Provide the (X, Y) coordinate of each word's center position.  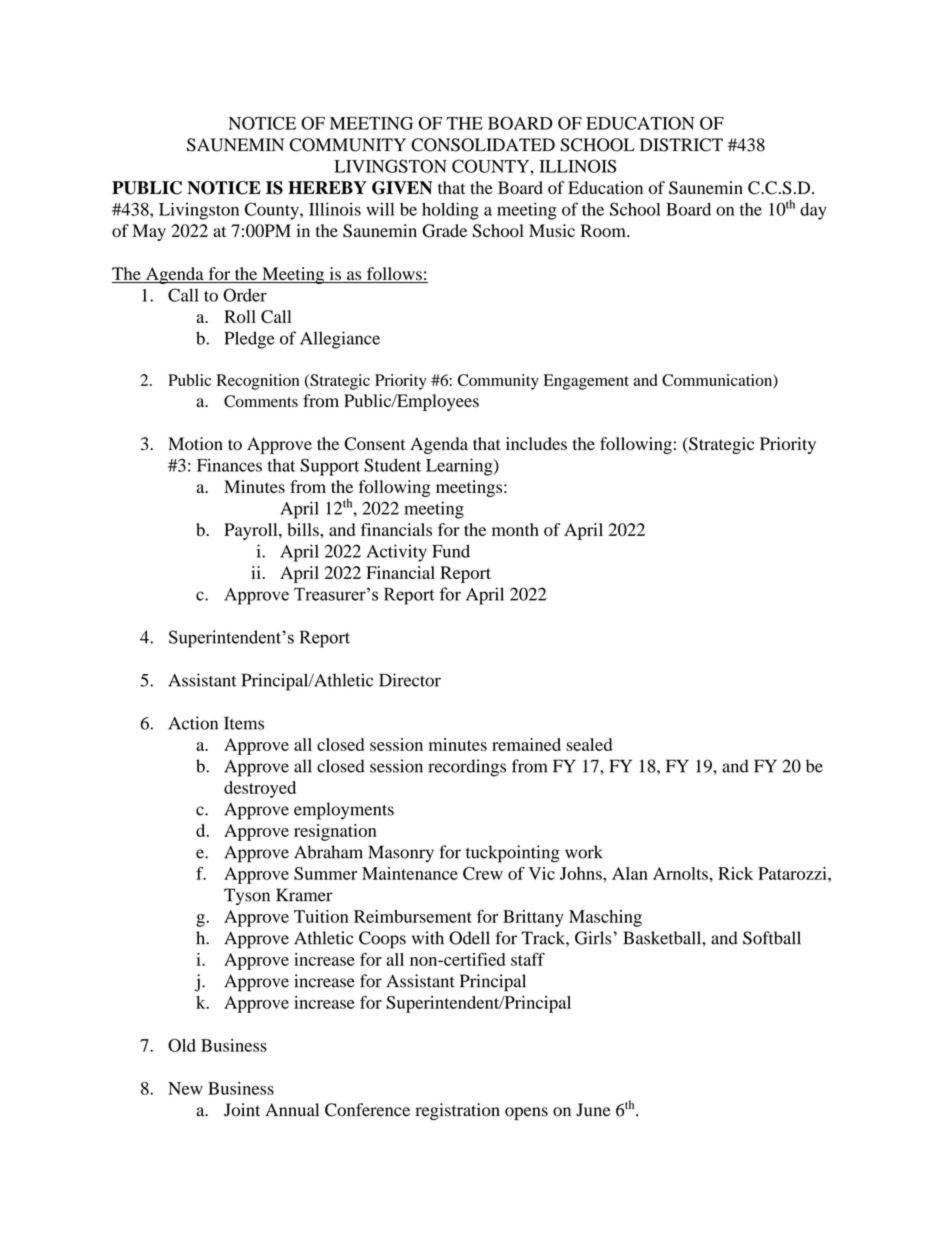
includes (536, 444)
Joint (242, 1110)
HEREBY (327, 187)
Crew (483, 873)
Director (410, 680)
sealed (589, 744)
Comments (261, 401)
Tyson (247, 896)
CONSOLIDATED (483, 145)
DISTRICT (681, 145)
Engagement (586, 382)
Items (244, 723)
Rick (735, 873)
